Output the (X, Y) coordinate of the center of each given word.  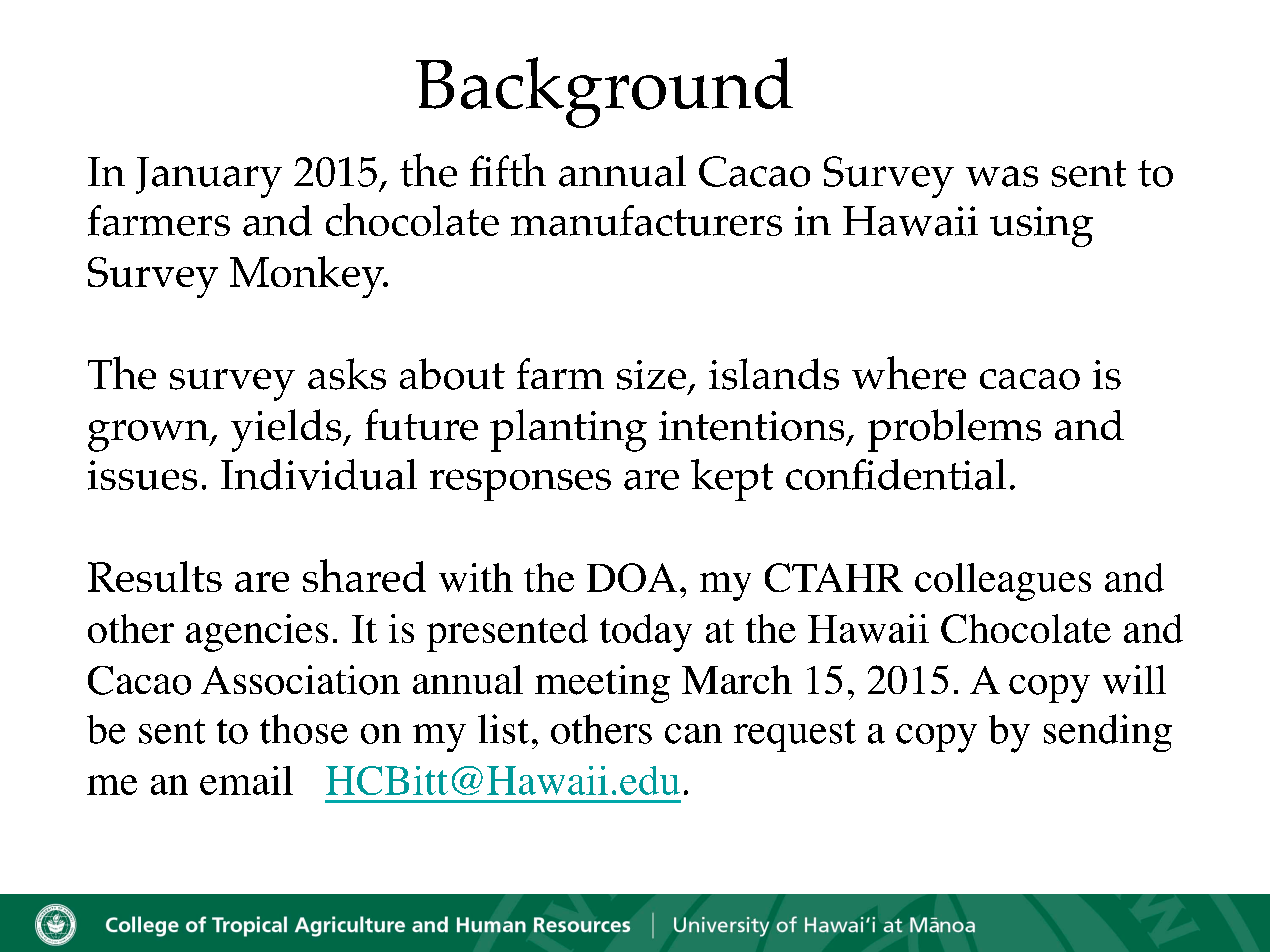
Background (604, 92)
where (909, 373)
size (651, 375)
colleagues (1003, 582)
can (693, 734)
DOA (632, 577)
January (209, 177)
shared (364, 575)
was (1002, 176)
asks (347, 374)
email (246, 780)
